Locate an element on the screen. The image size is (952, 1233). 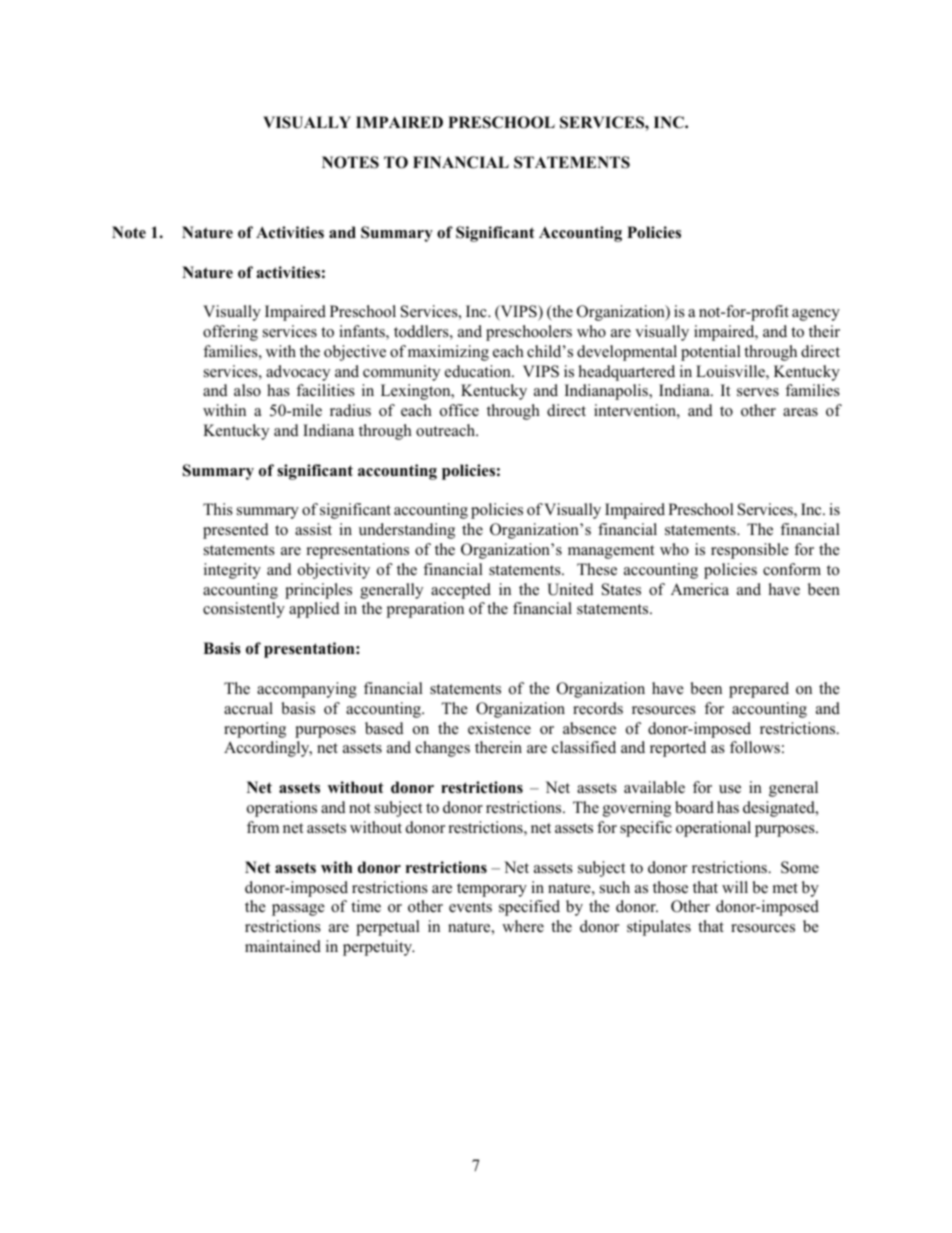
prepared is located at coordinates (759, 690).
